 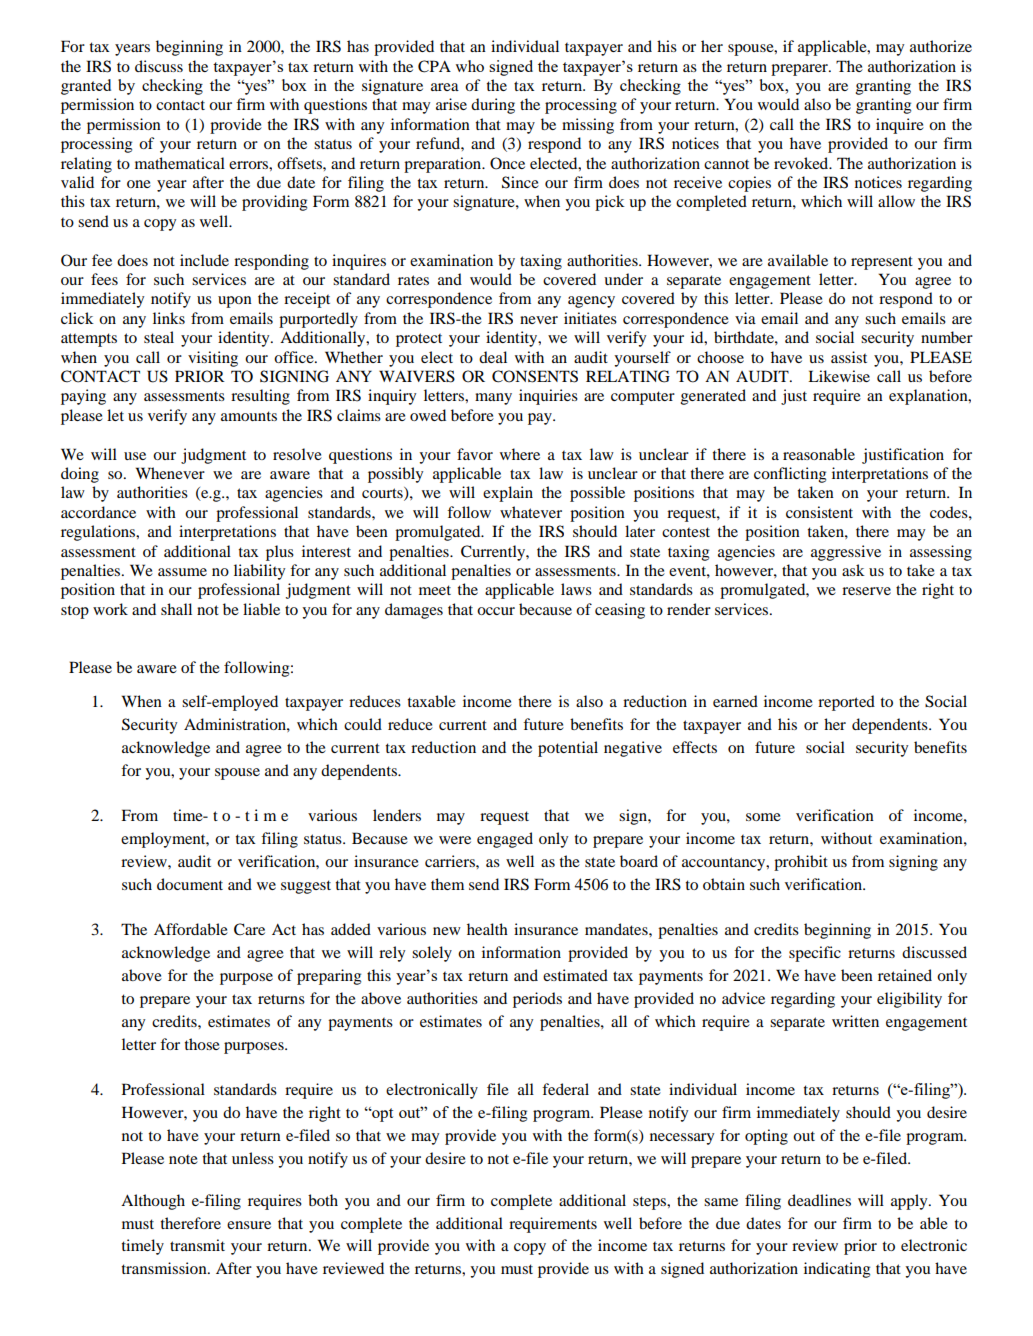 What do you see at coordinates (941, 46) in the image?
I see `authorize` at bounding box center [941, 46].
